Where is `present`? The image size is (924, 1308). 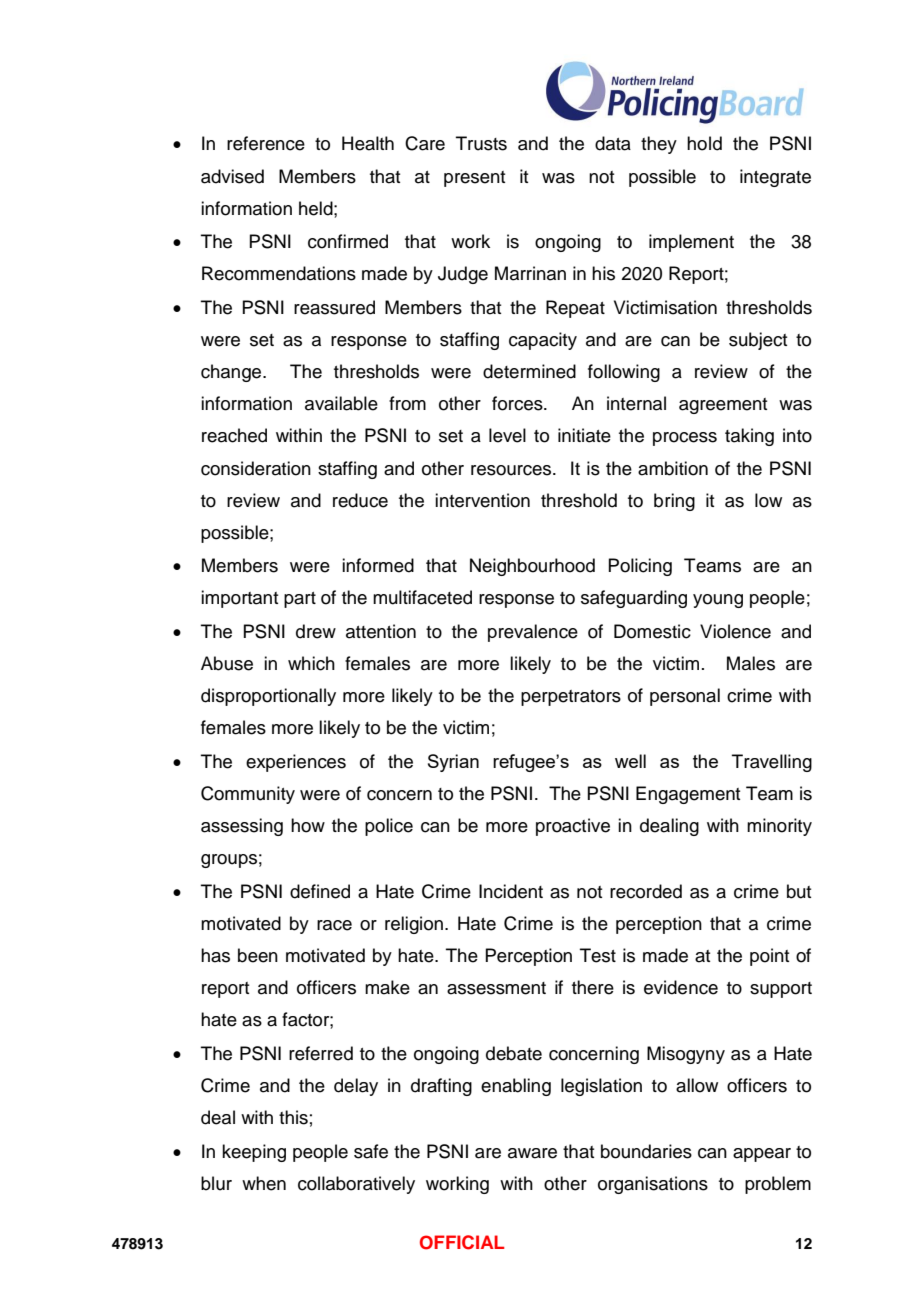 present is located at coordinates (474, 179).
